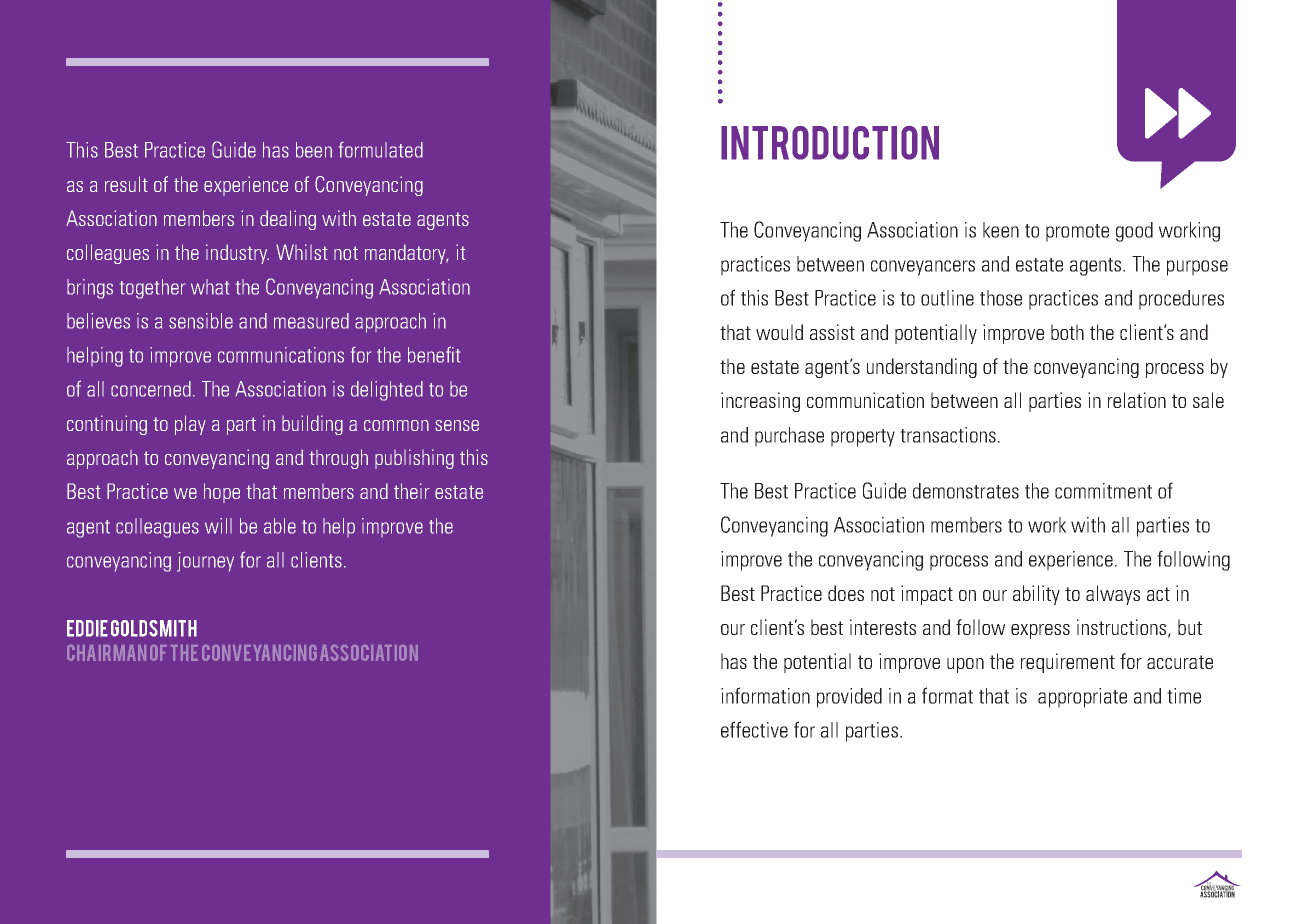 This screenshot has width=1308, height=924. Describe the element at coordinates (210, 287) in the screenshot. I see `what` at that location.
